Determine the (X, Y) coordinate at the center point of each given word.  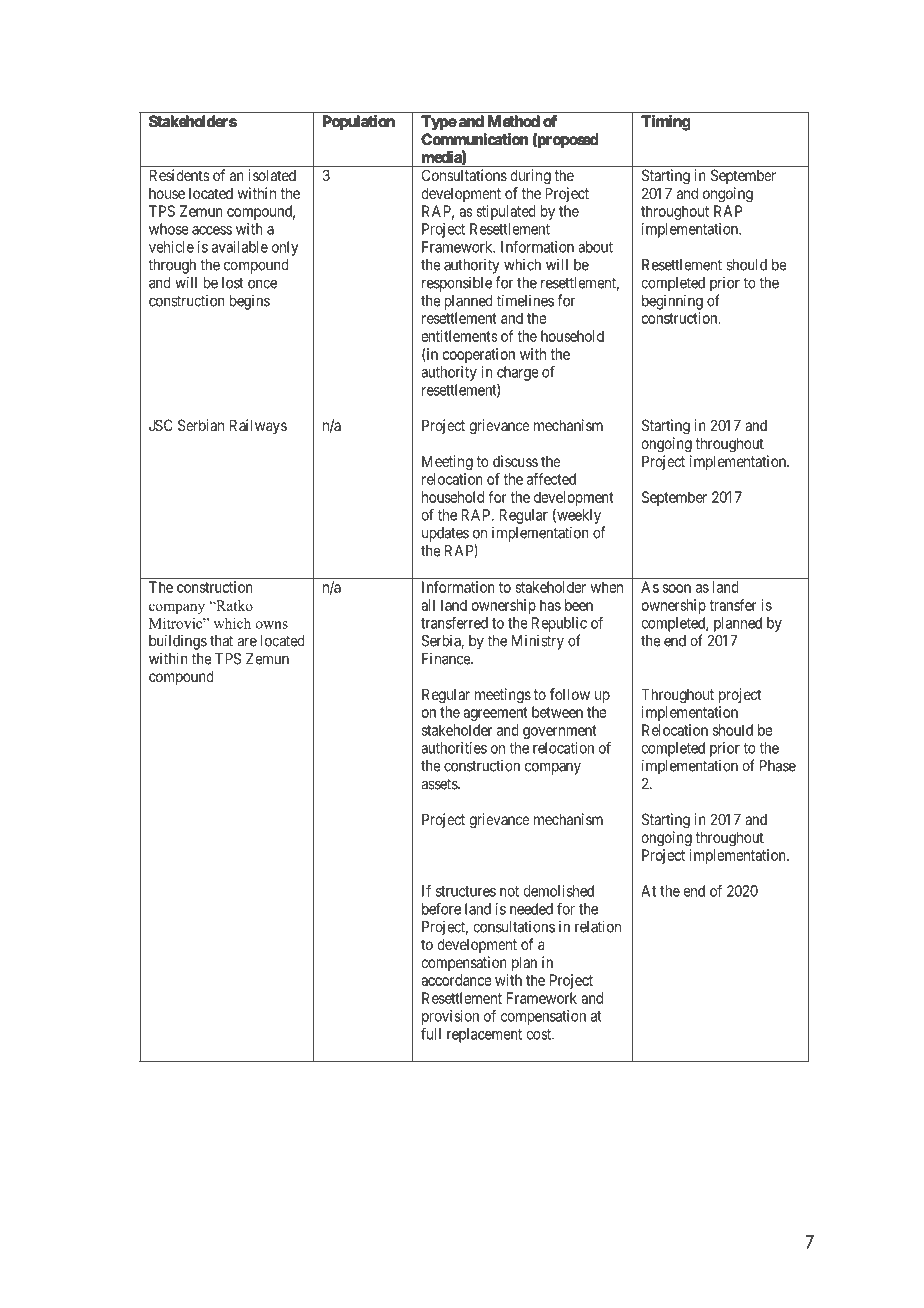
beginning (672, 302)
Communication (474, 139)
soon (677, 588)
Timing (665, 122)
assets (440, 784)
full (431, 1033)
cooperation (478, 355)
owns (272, 625)
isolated (272, 175)
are (247, 642)
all (428, 605)
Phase (778, 766)
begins (250, 302)
